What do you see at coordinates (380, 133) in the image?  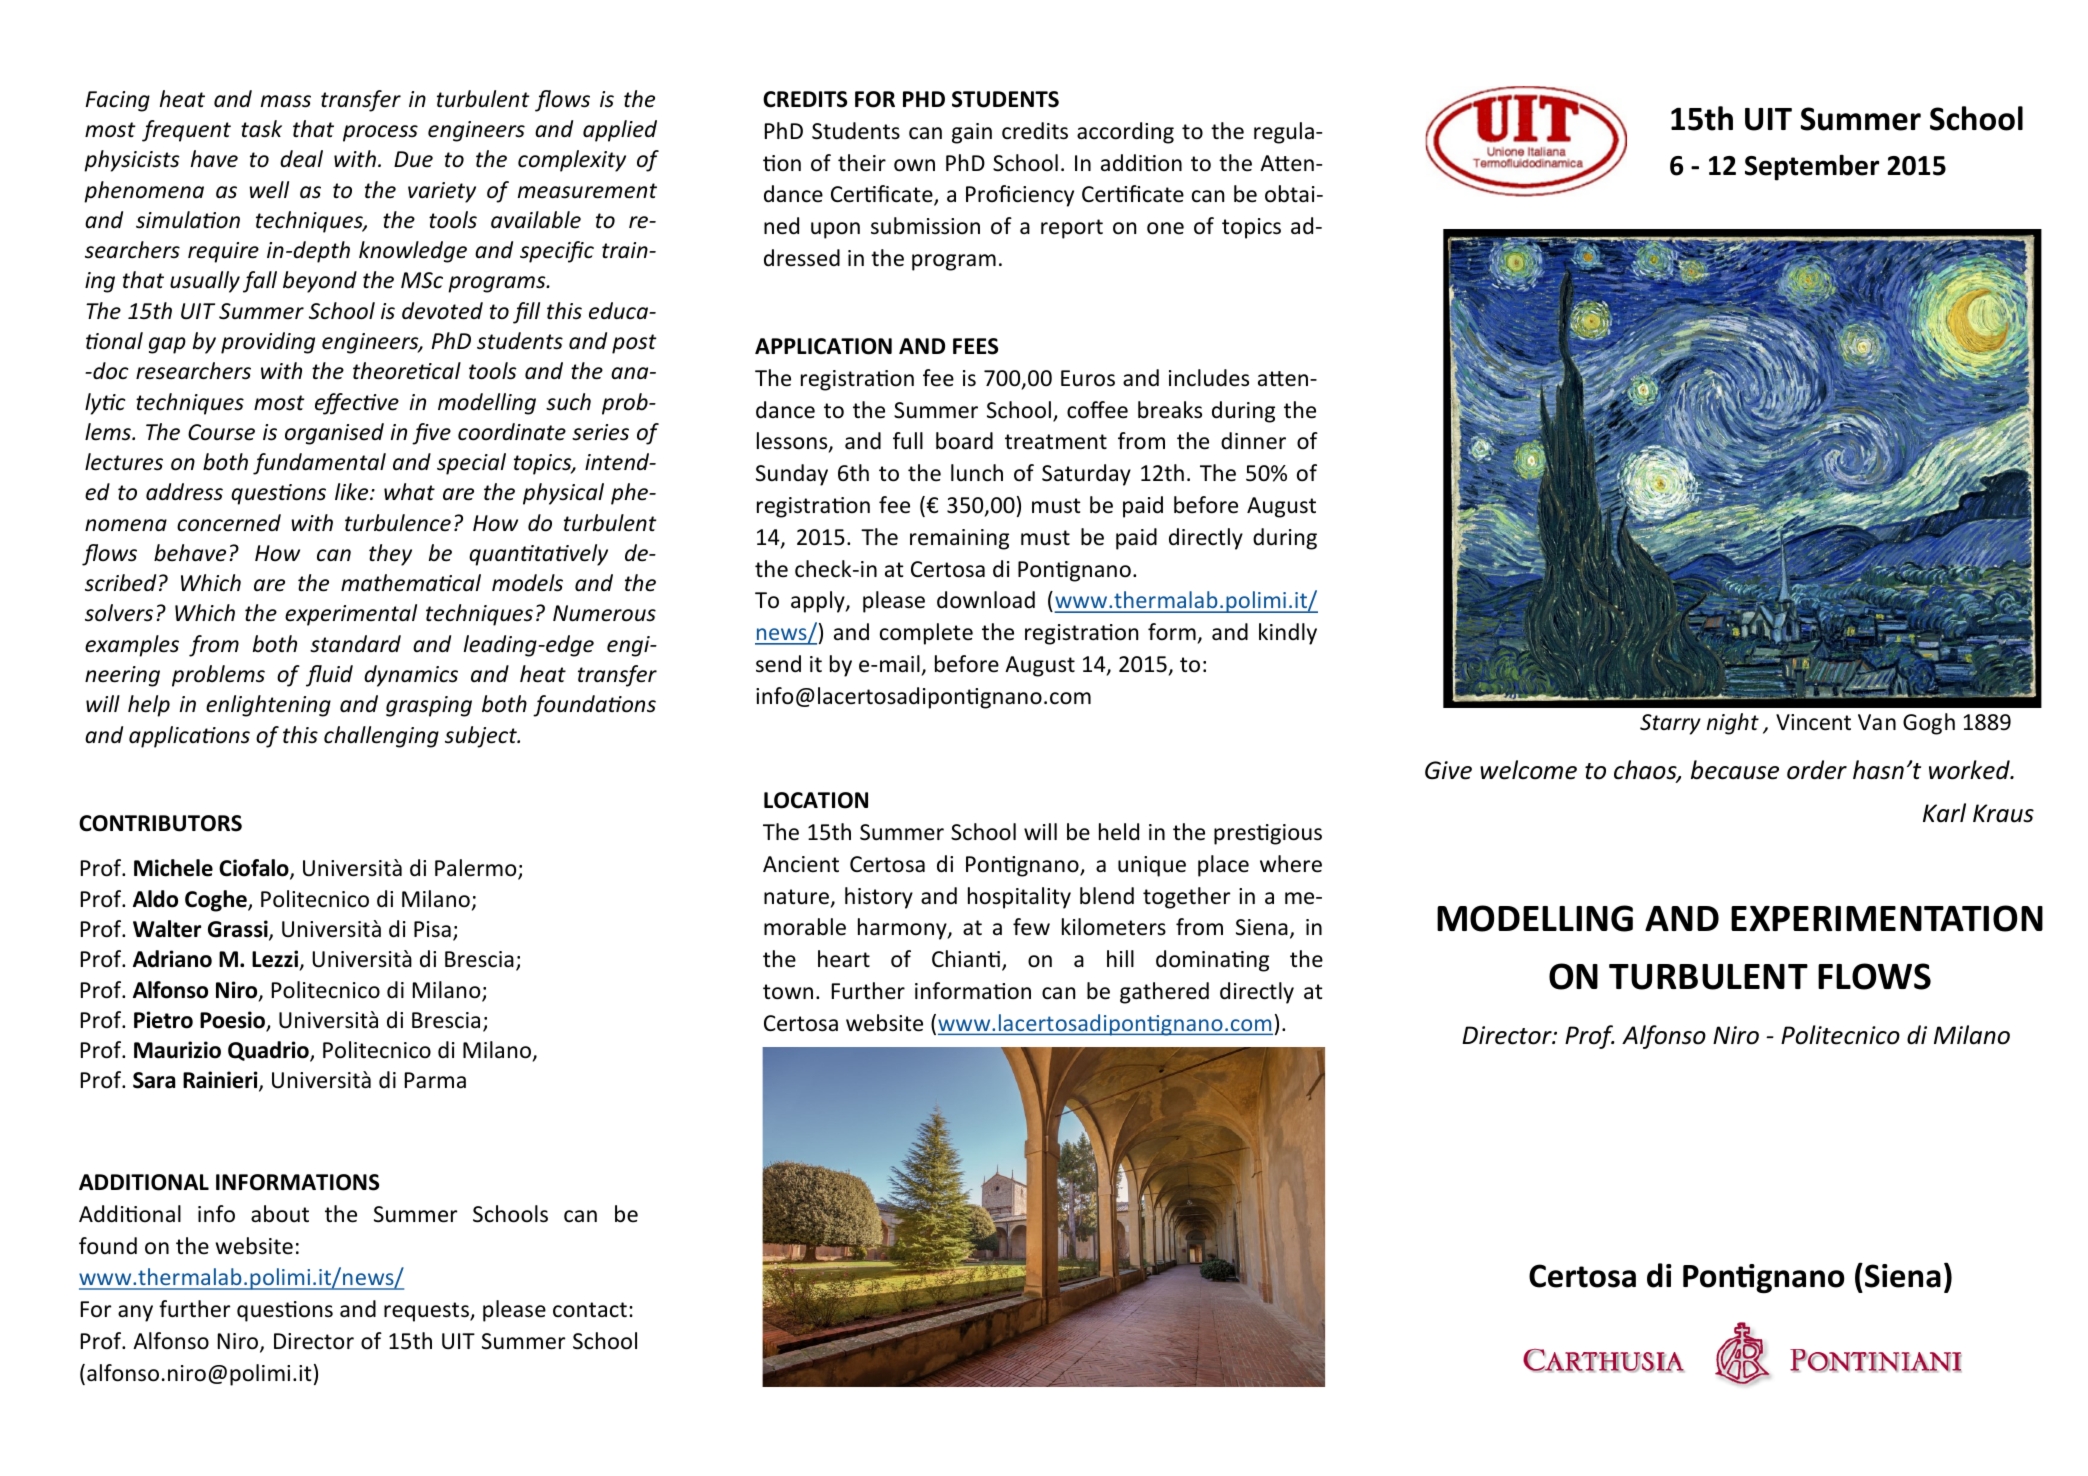 I see `process` at bounding box center [380, 133].
